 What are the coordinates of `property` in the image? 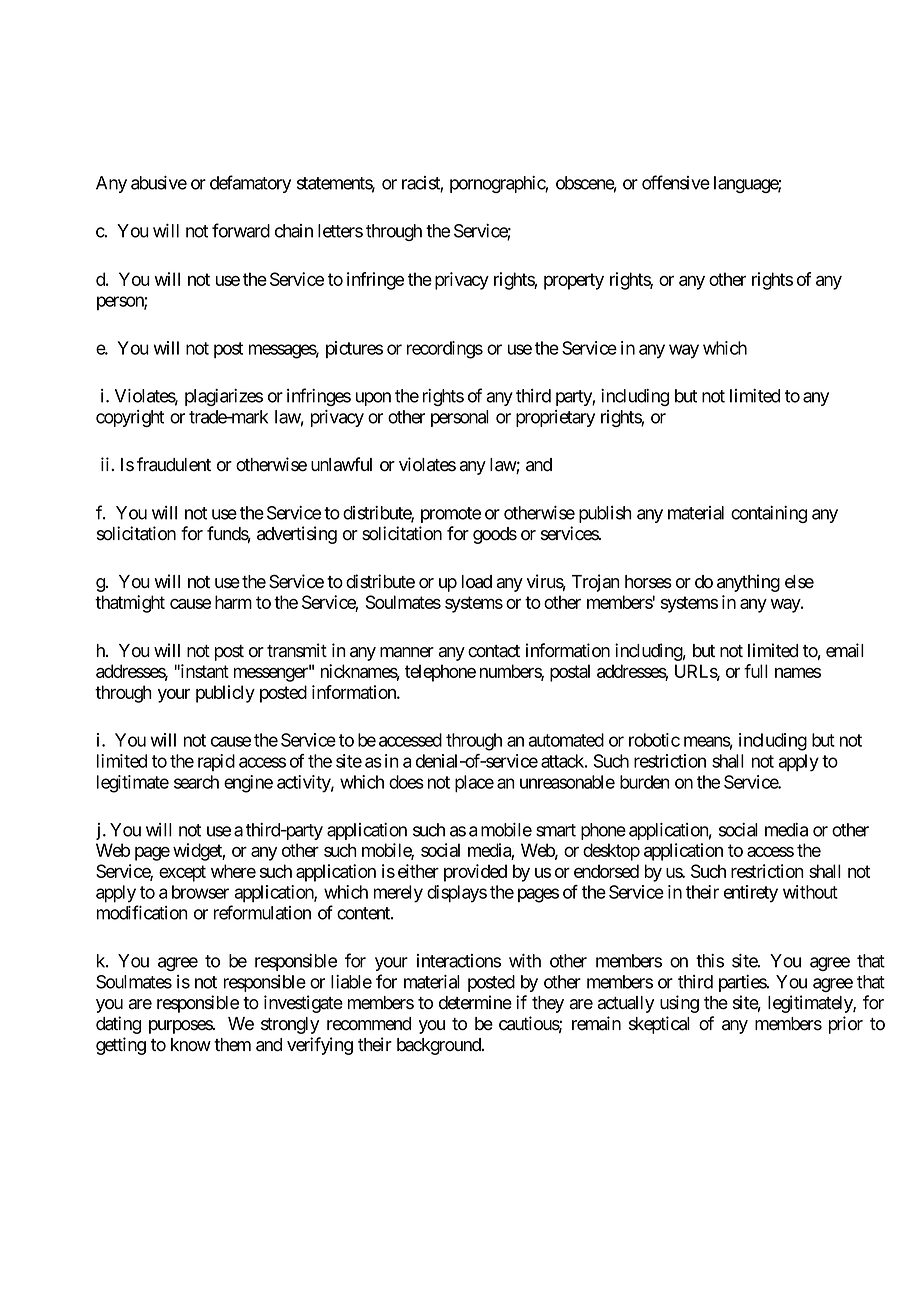 It's located at (574, 281).
